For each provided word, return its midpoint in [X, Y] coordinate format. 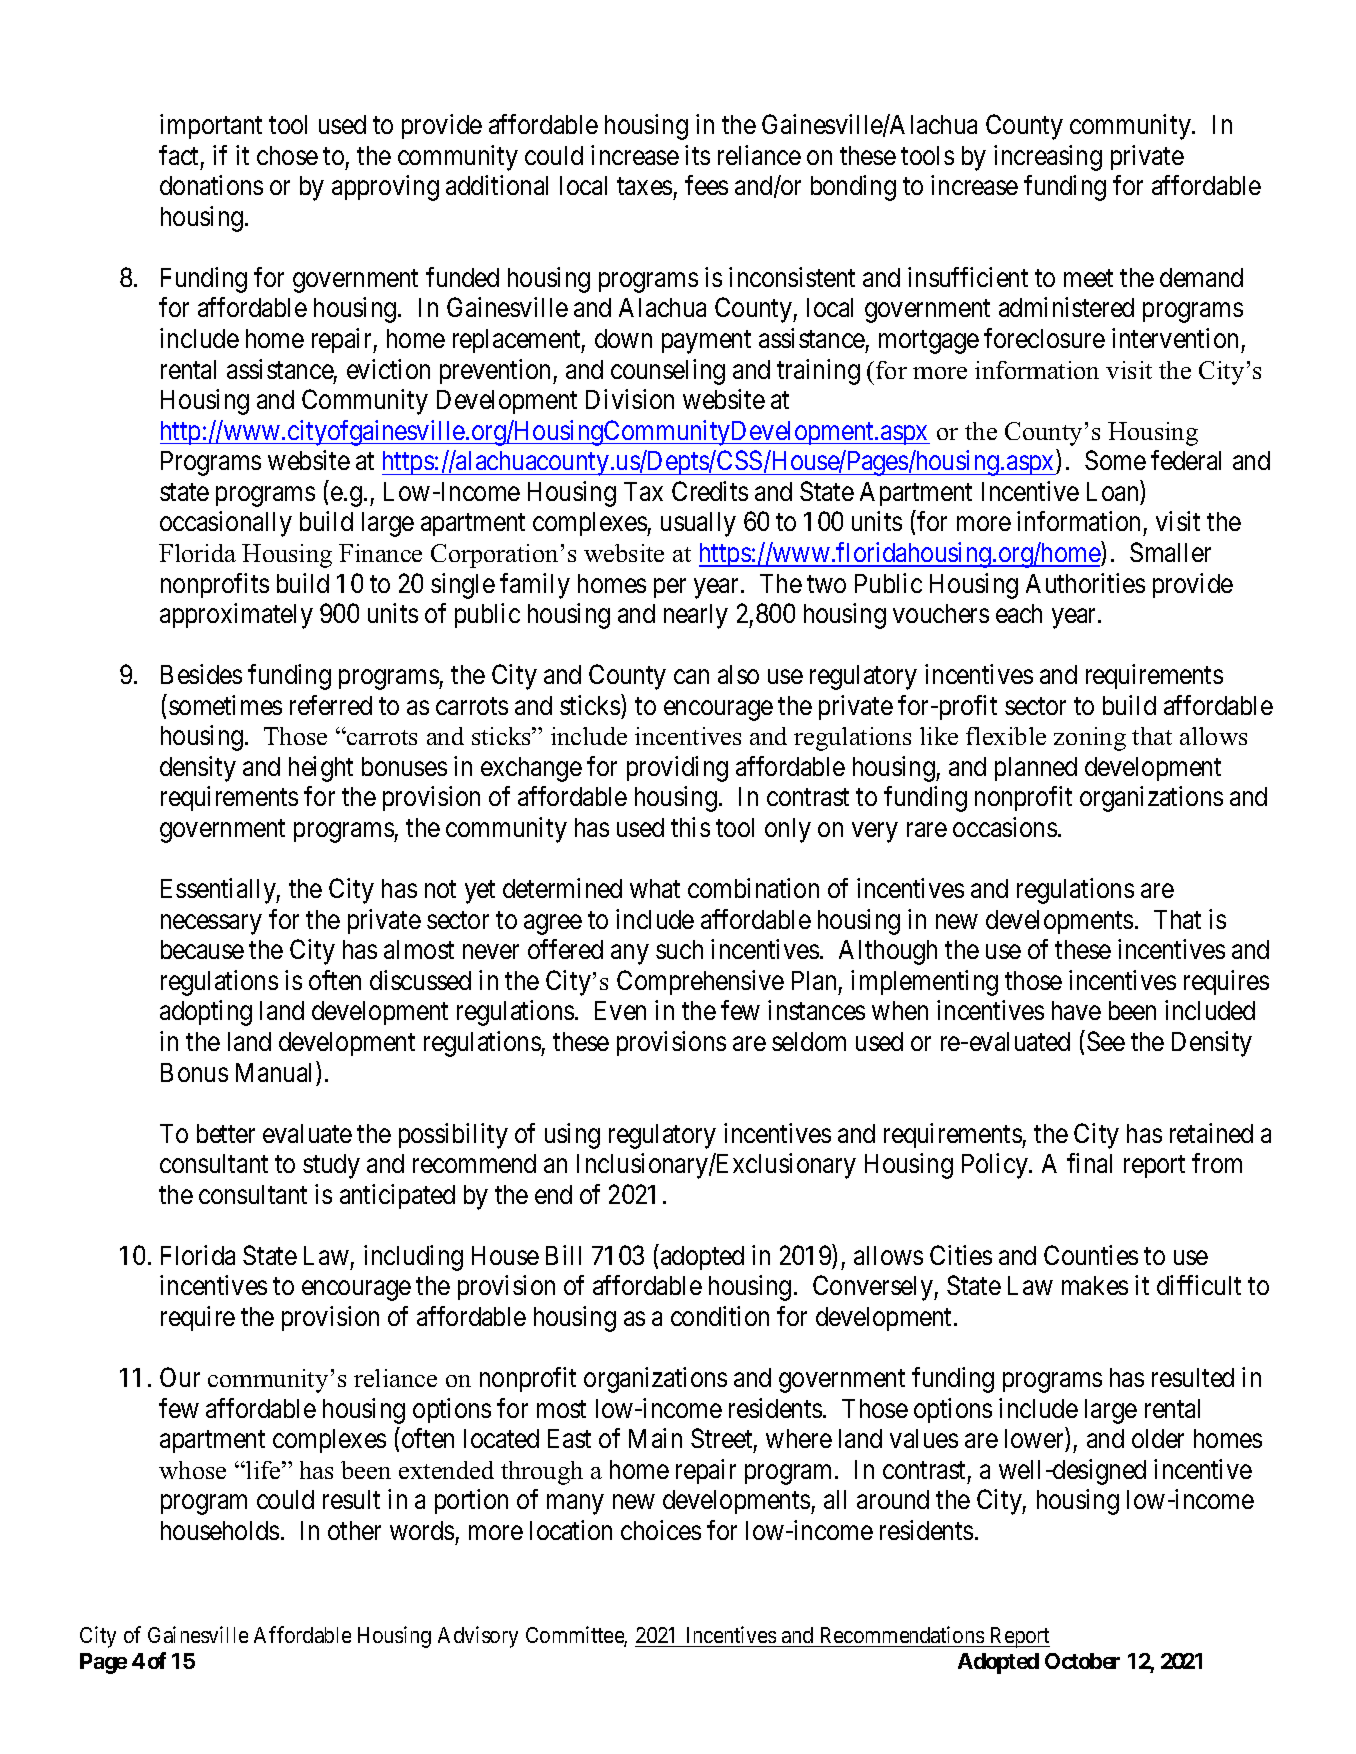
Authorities [1085, 583]
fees [706, 185]
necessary [211, 925]
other [354, 1530]
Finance [380, 553]
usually [698, 524]
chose [287, 155]
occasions [1005, 827]
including [413, 1258]
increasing [1048, 158]
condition [720, 1316]
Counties [1091, 1255]
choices [661, 1530]
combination [753, 888]
